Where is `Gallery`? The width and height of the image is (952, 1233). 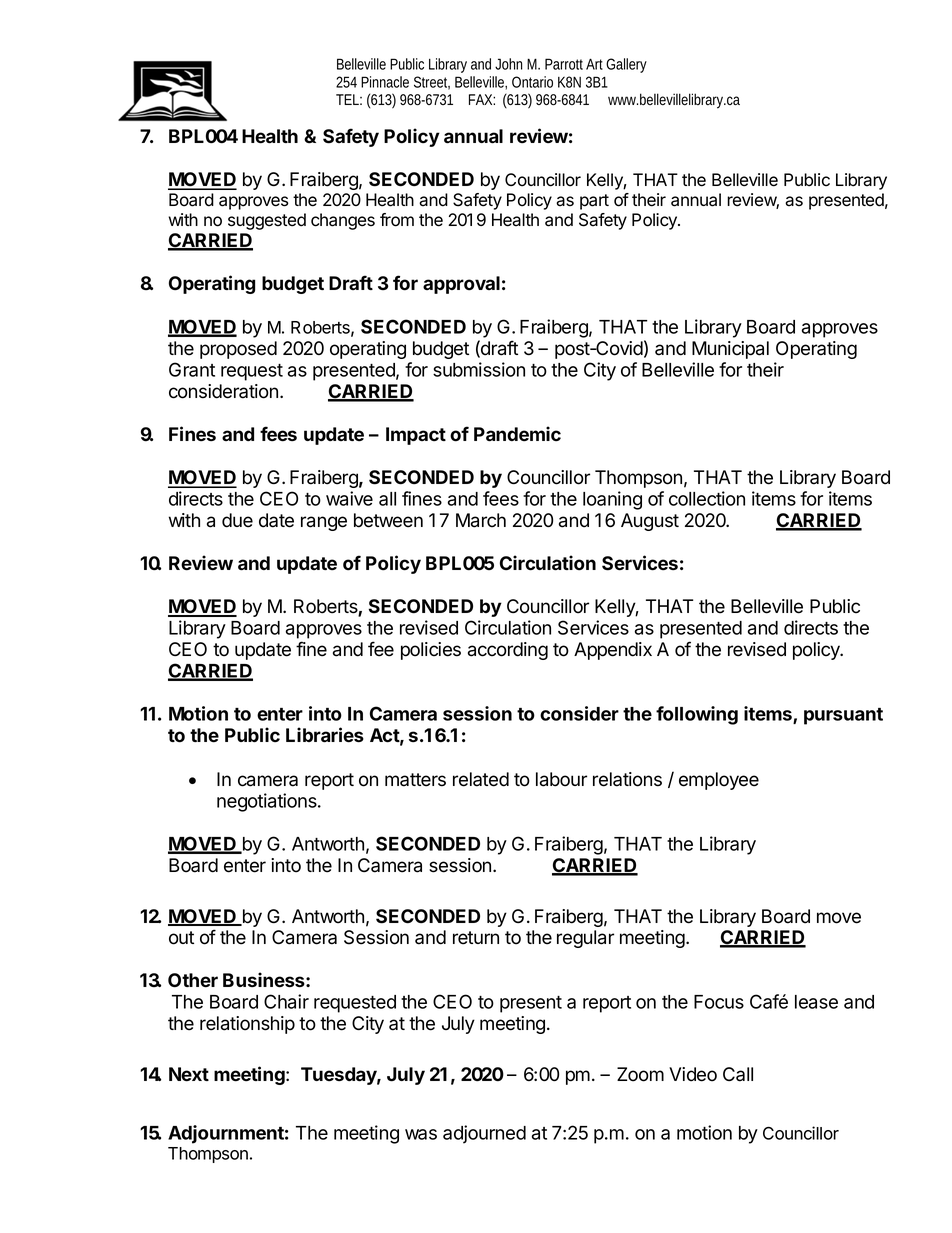
Gallery is located at coordinates (626, 65).
